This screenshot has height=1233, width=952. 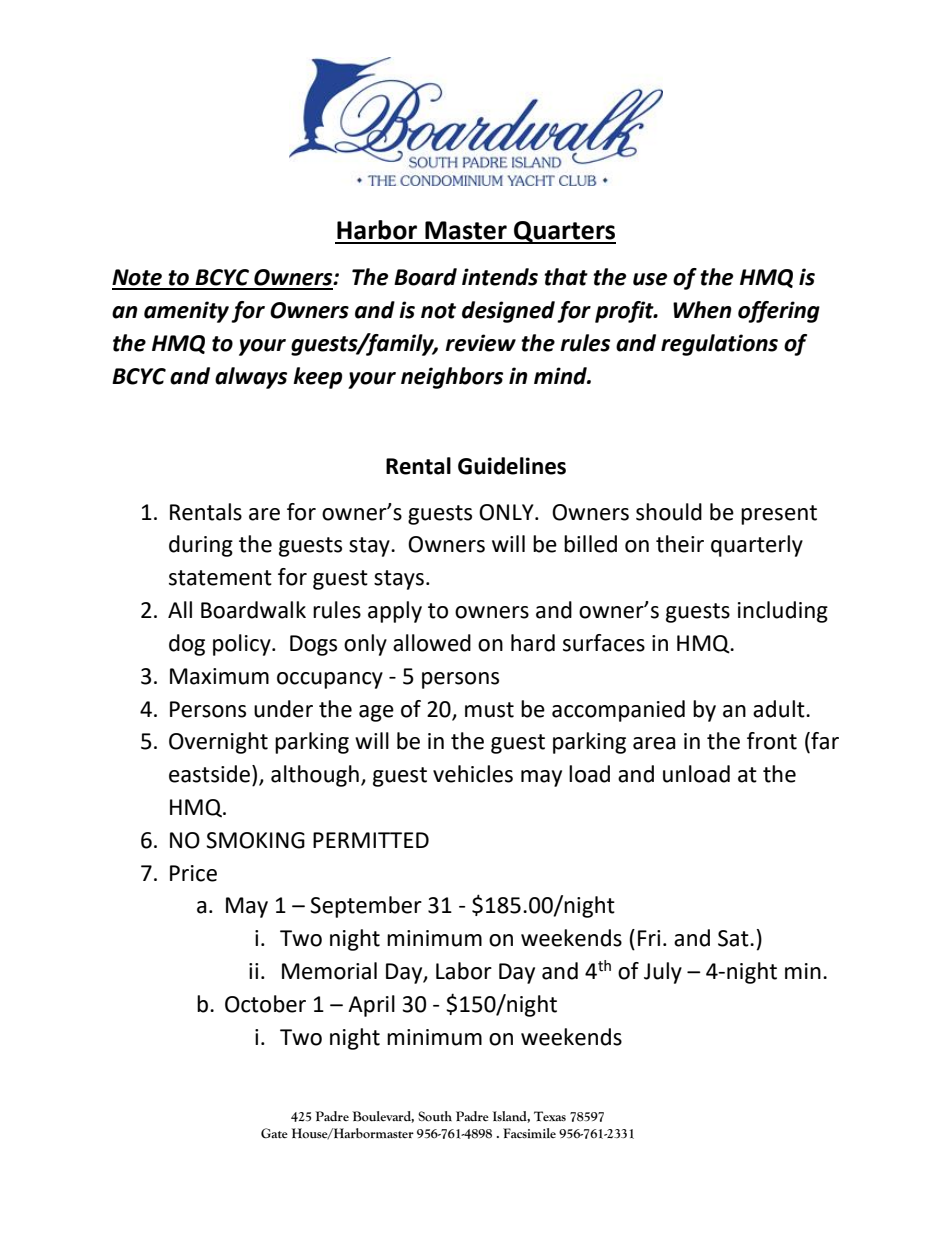 I want to click on adult, so click(x=780, y=709).
